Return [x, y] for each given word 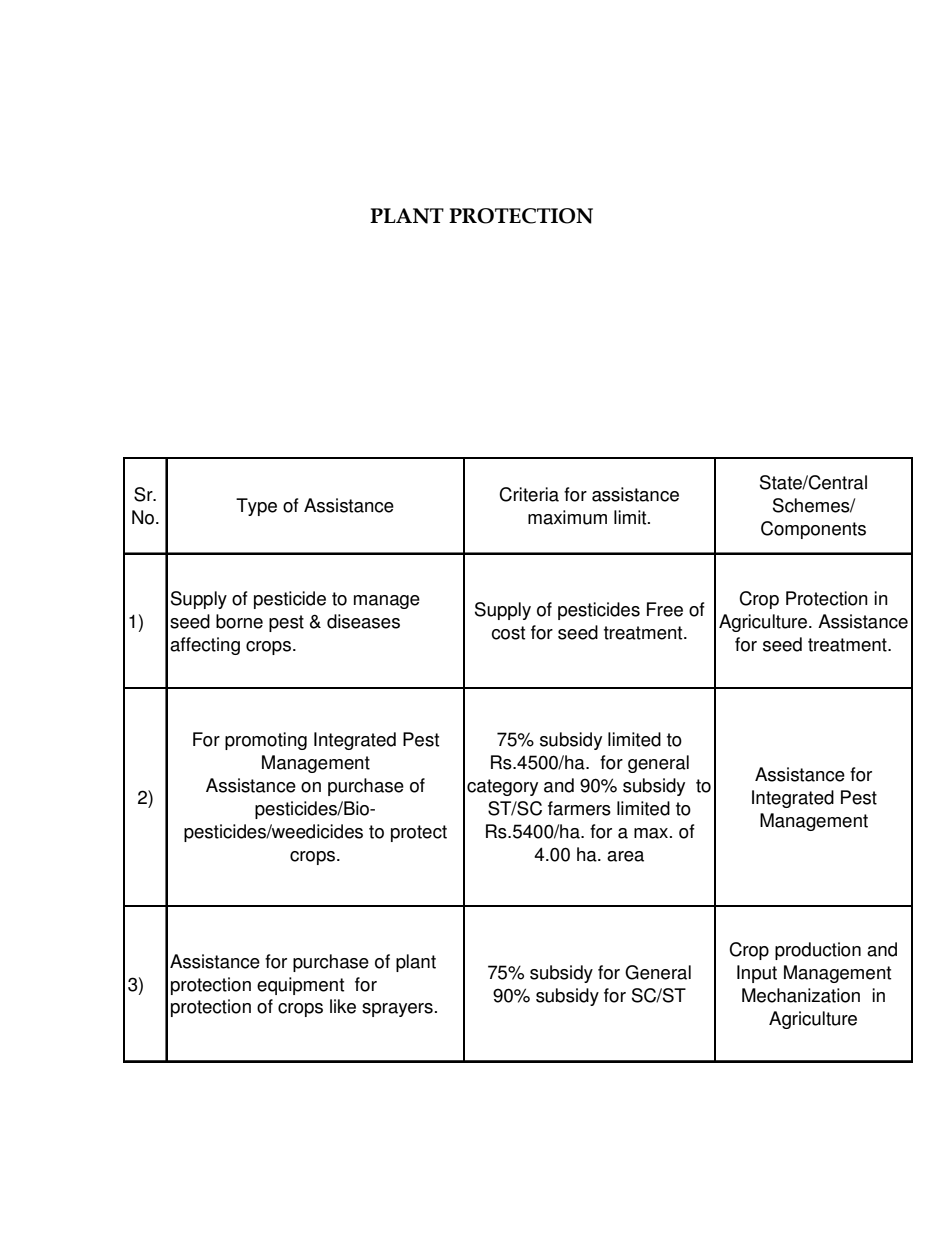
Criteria [529, 494]
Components [813, 530]
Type [256, 507]
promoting [266, 741]
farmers [579, 808]
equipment [300, 986]
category [502, 787]
